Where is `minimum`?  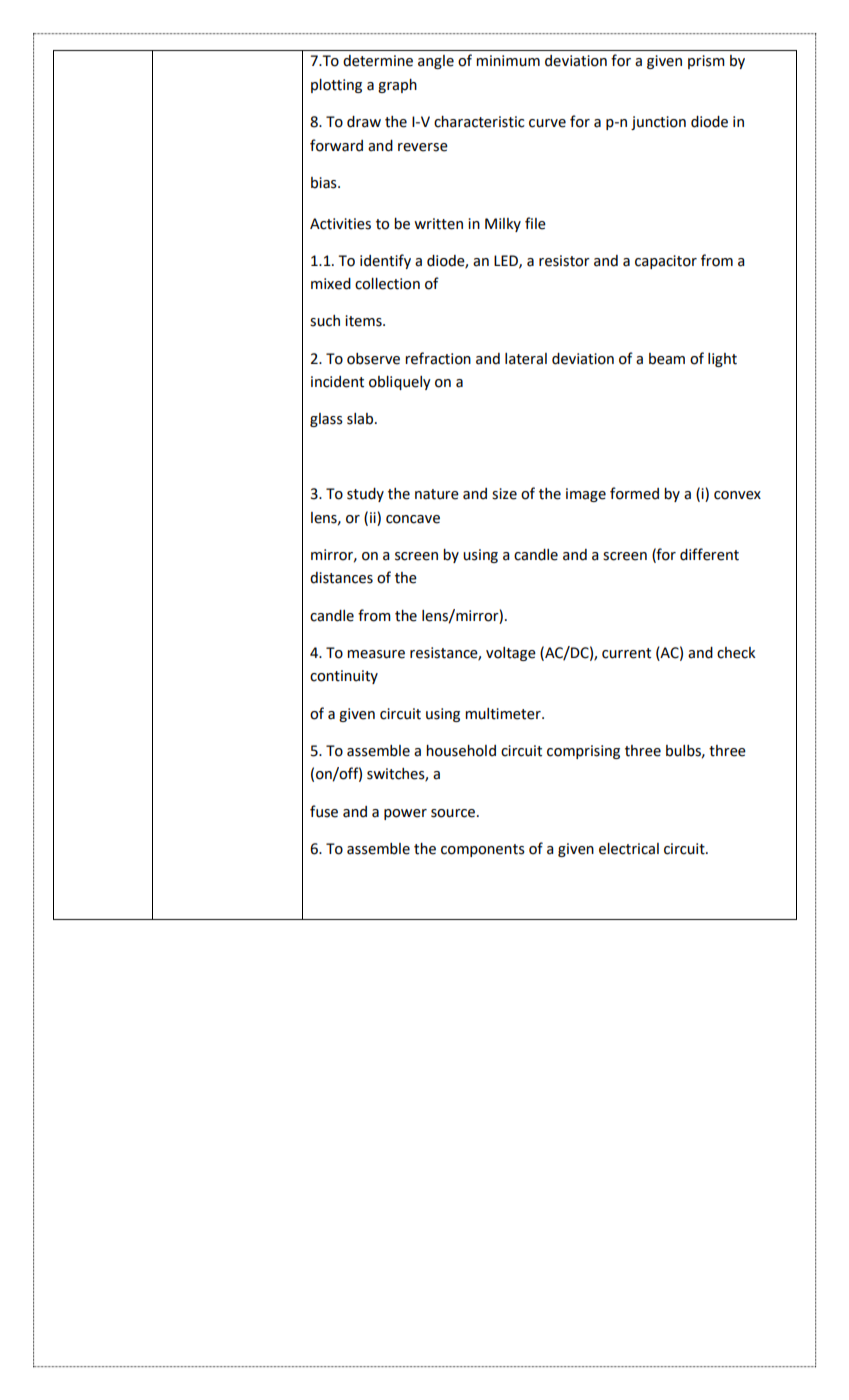 minimum is located at coordinates (508, 61).
